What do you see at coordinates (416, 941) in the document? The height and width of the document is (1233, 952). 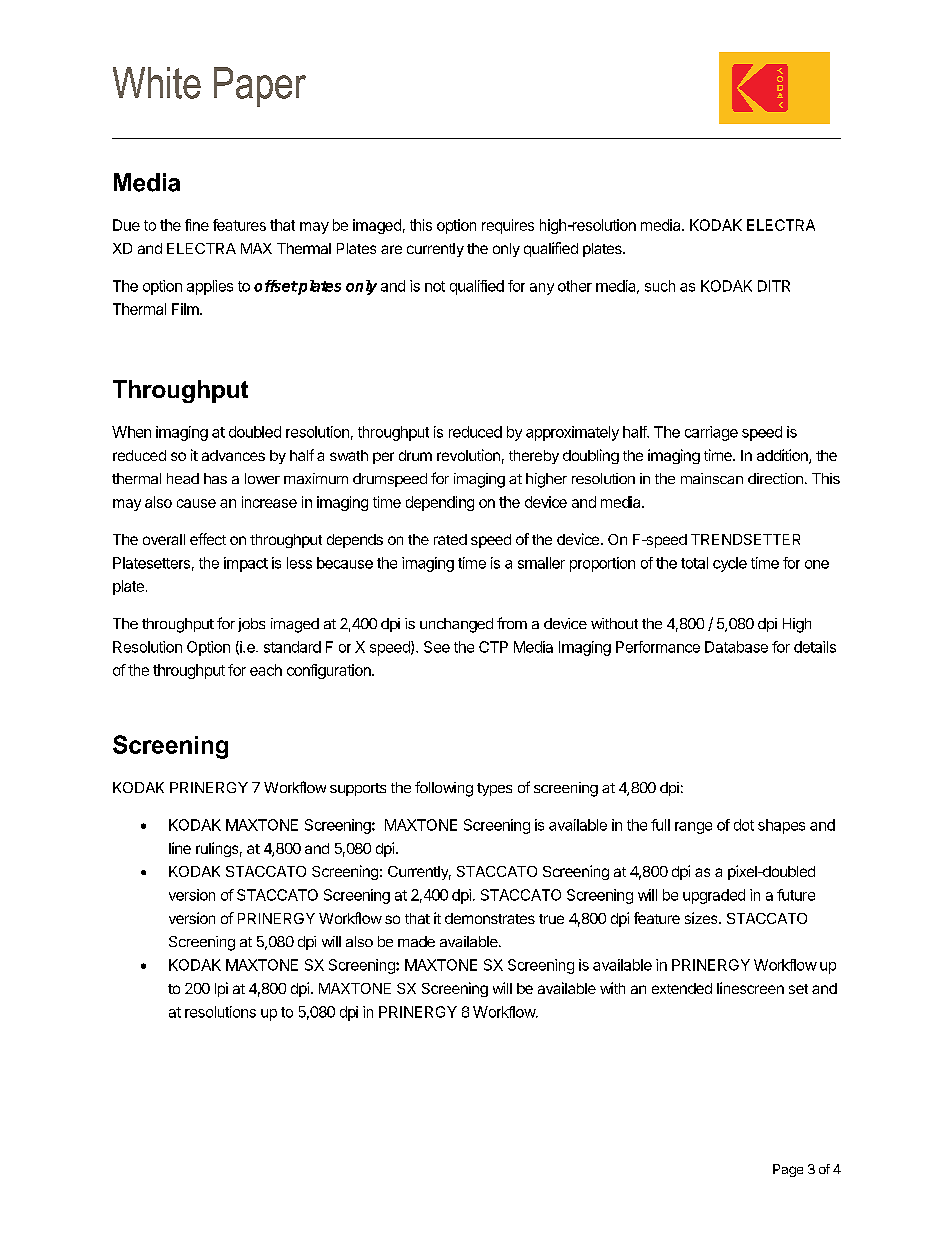 I see `made` at bounding box center [416, 941].
